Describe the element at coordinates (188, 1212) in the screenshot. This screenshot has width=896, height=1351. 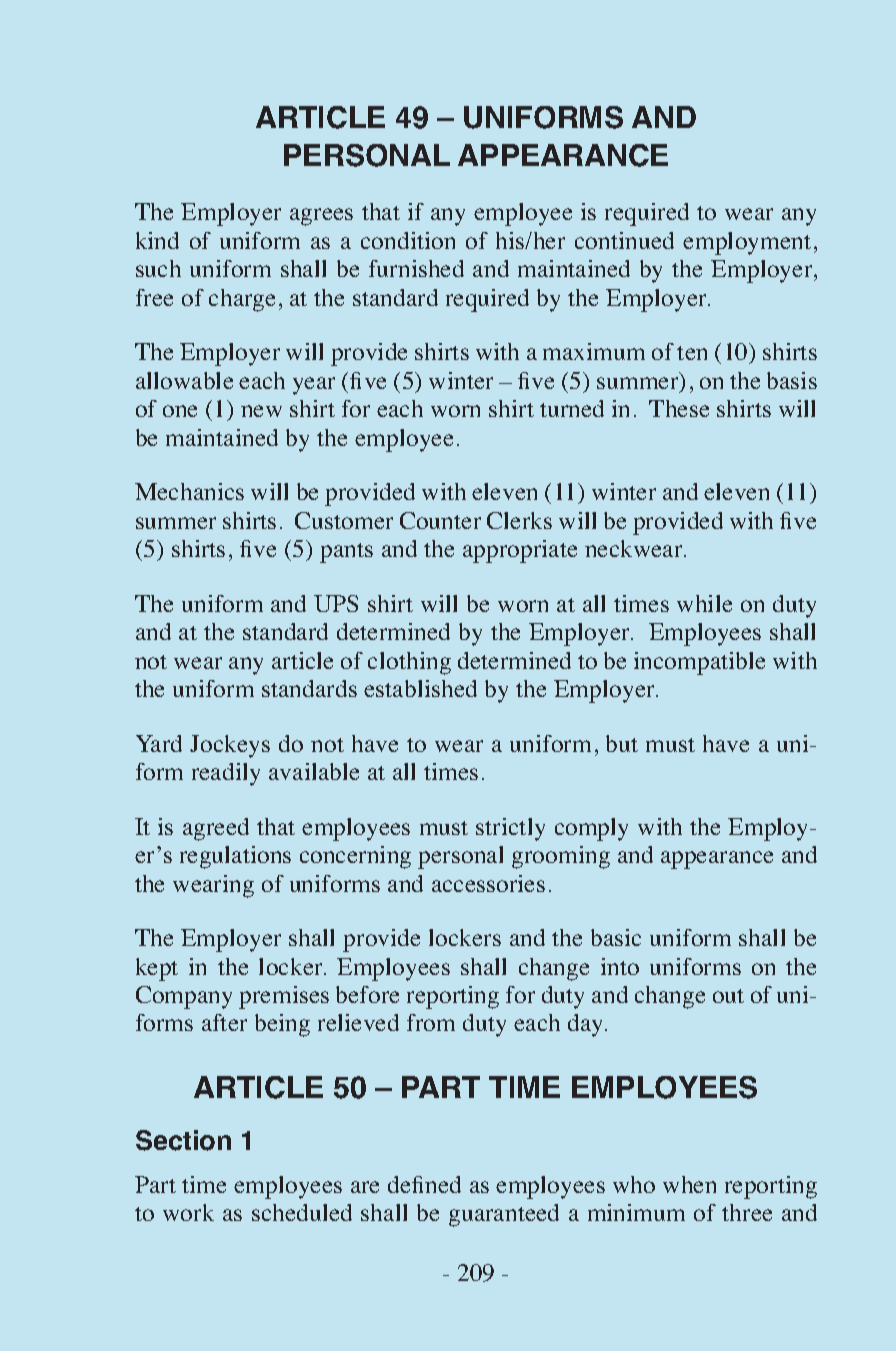
I see `work` at that location.
